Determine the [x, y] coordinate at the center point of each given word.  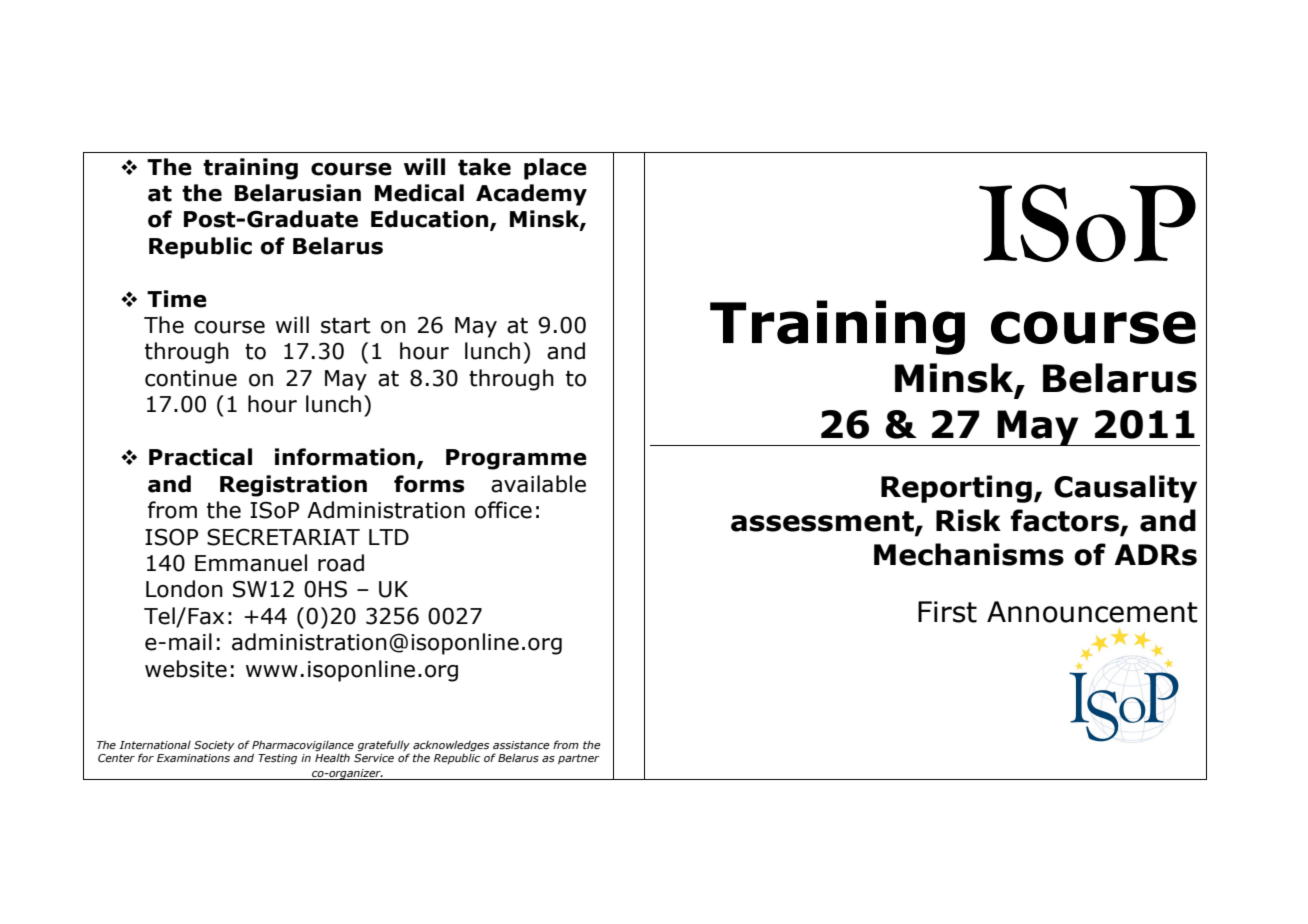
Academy [531, 195]
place [555, 169]
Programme [516, 459]
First [947, 612]
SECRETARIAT [283, 537]
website [186, 669]
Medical [419, 193]
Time [177, 299]
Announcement [1092, 612]
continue [191, 378]
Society [214, 746]
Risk [968, 520]
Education [431, 220]
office [503, 510]
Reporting [956, 489]
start [346, 325]
